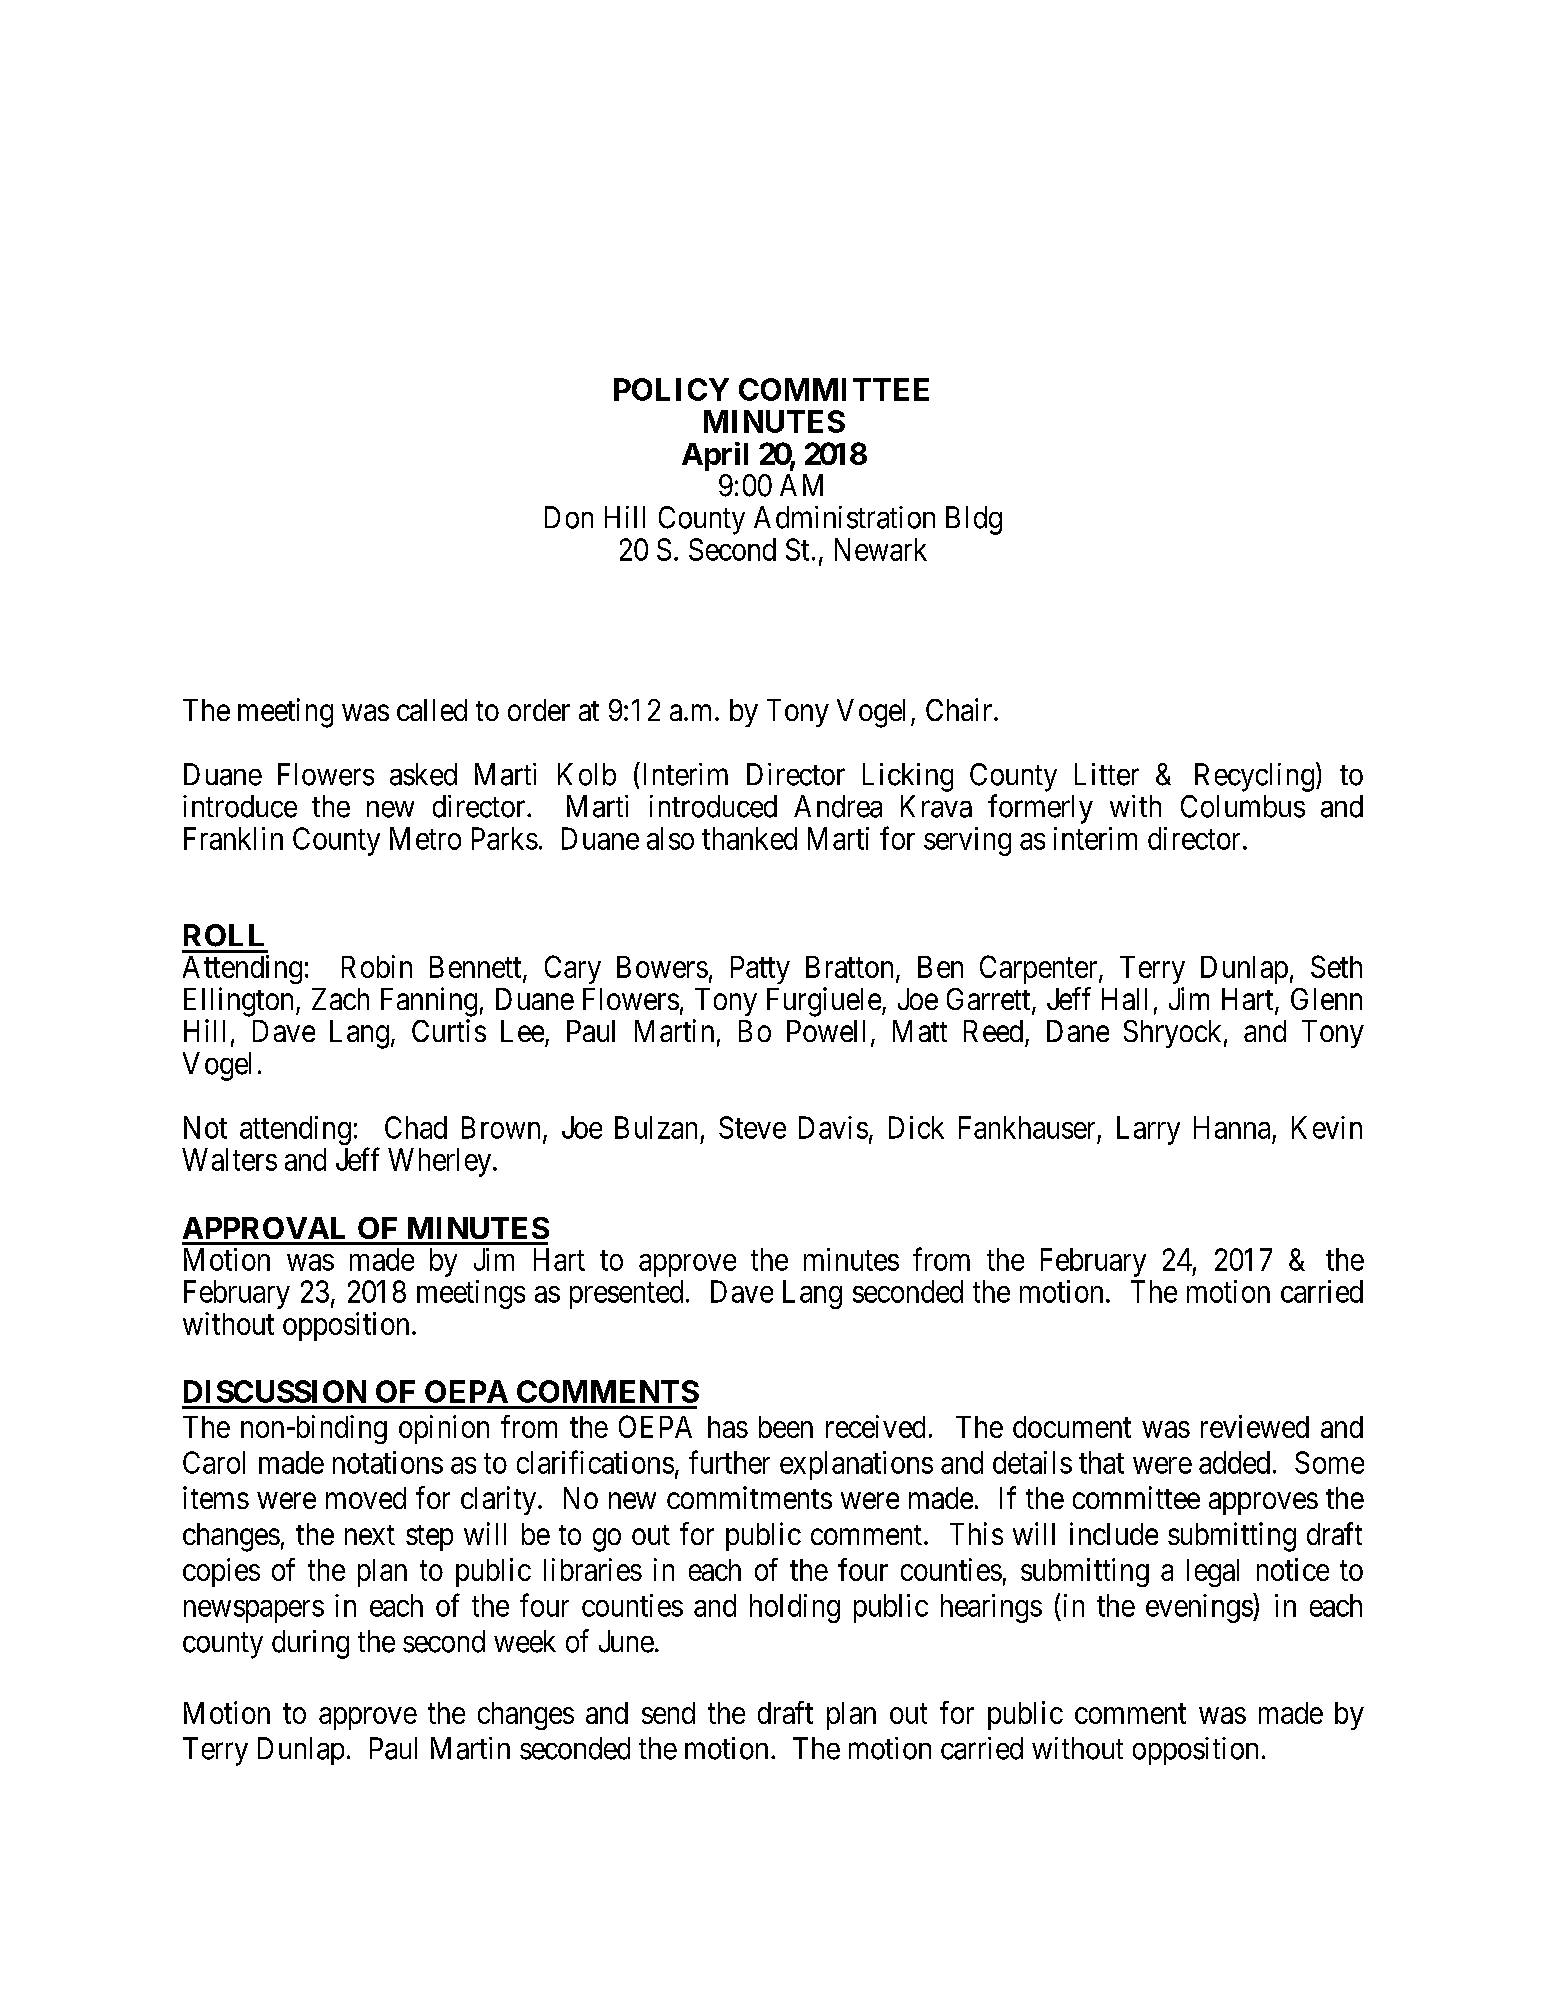  I want to click on Zach, so click(340, 999).
